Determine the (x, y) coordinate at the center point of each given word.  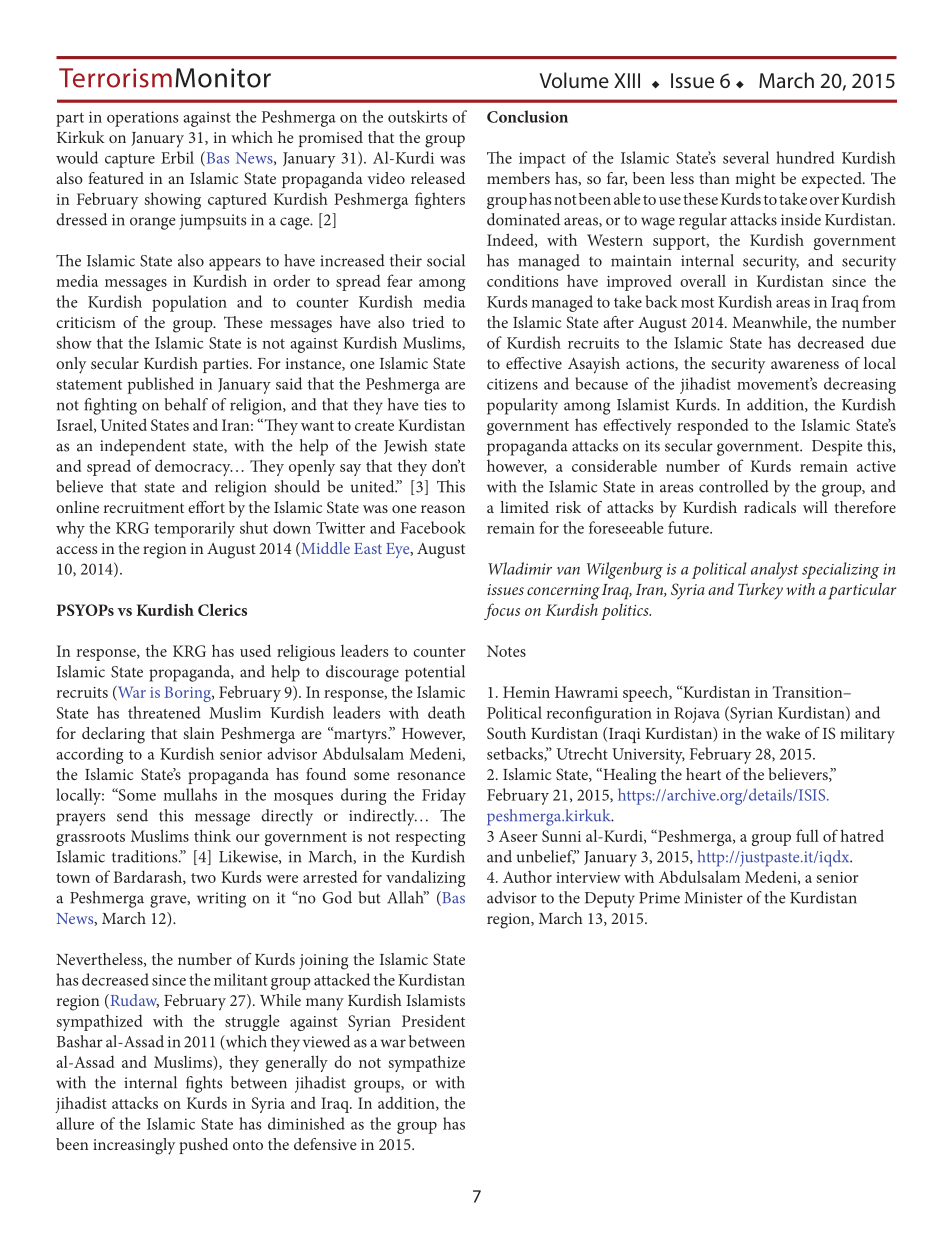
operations (142, 119)
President (433, 1021)
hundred (805, 157)
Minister (714, 898)
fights (204, 1084)
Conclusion (527, 116)
